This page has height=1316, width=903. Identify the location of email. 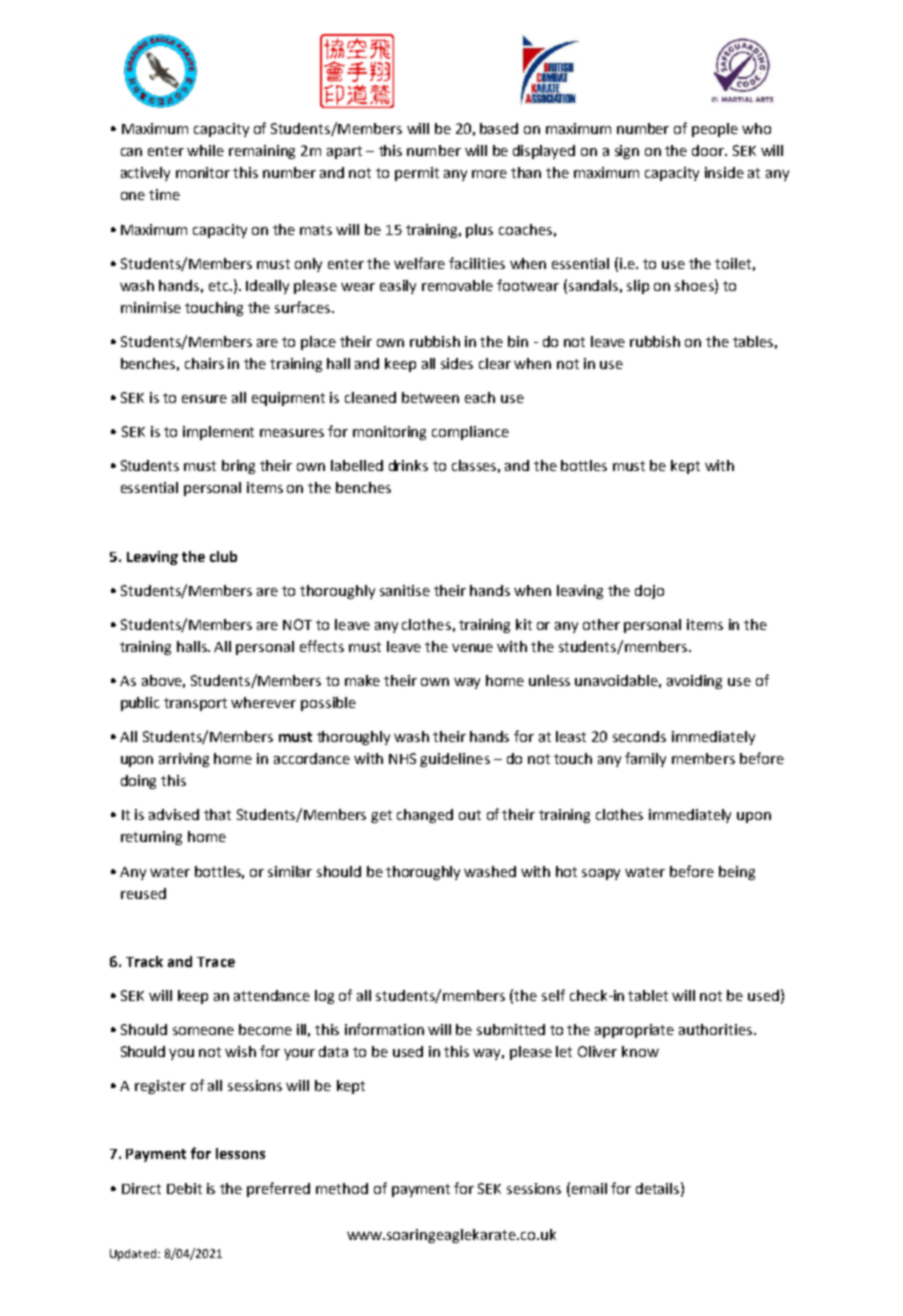
(589, 1188).
